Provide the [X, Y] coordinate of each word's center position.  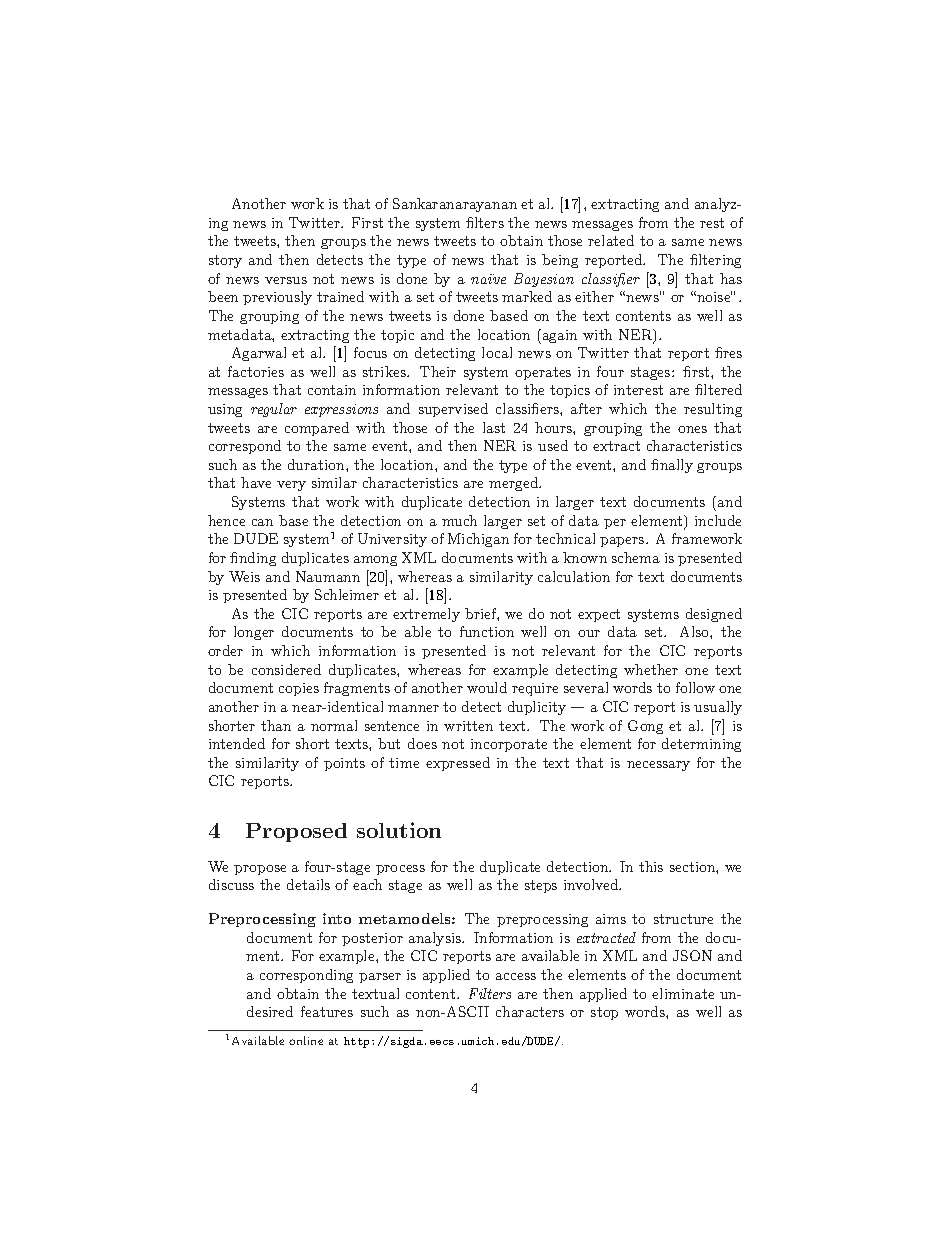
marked [527, 296]
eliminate [683, 993]
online [306, 1040]
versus [286, 280]
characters [530, 1011]
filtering [715, 261]
